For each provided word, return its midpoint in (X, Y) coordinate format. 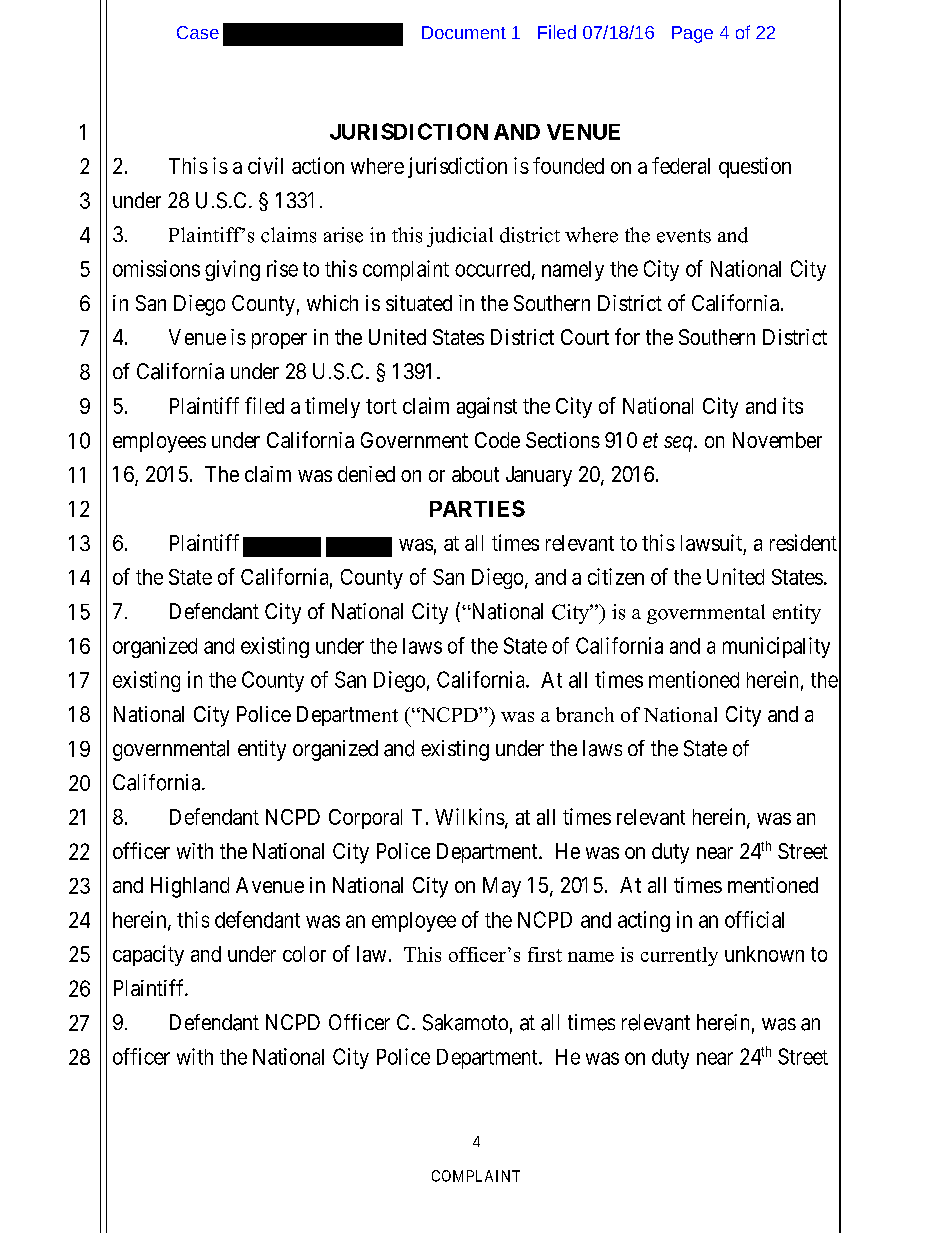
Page (692, 34)
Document (464, 32)
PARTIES (477, 508)
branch (585, 714)
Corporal (365, 819)
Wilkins (470, 816)
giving (232, 270)
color (304, 954)
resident (803, 542)
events (684, 236)
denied (366, 474)
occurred (494, 270)
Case (198, 32)
